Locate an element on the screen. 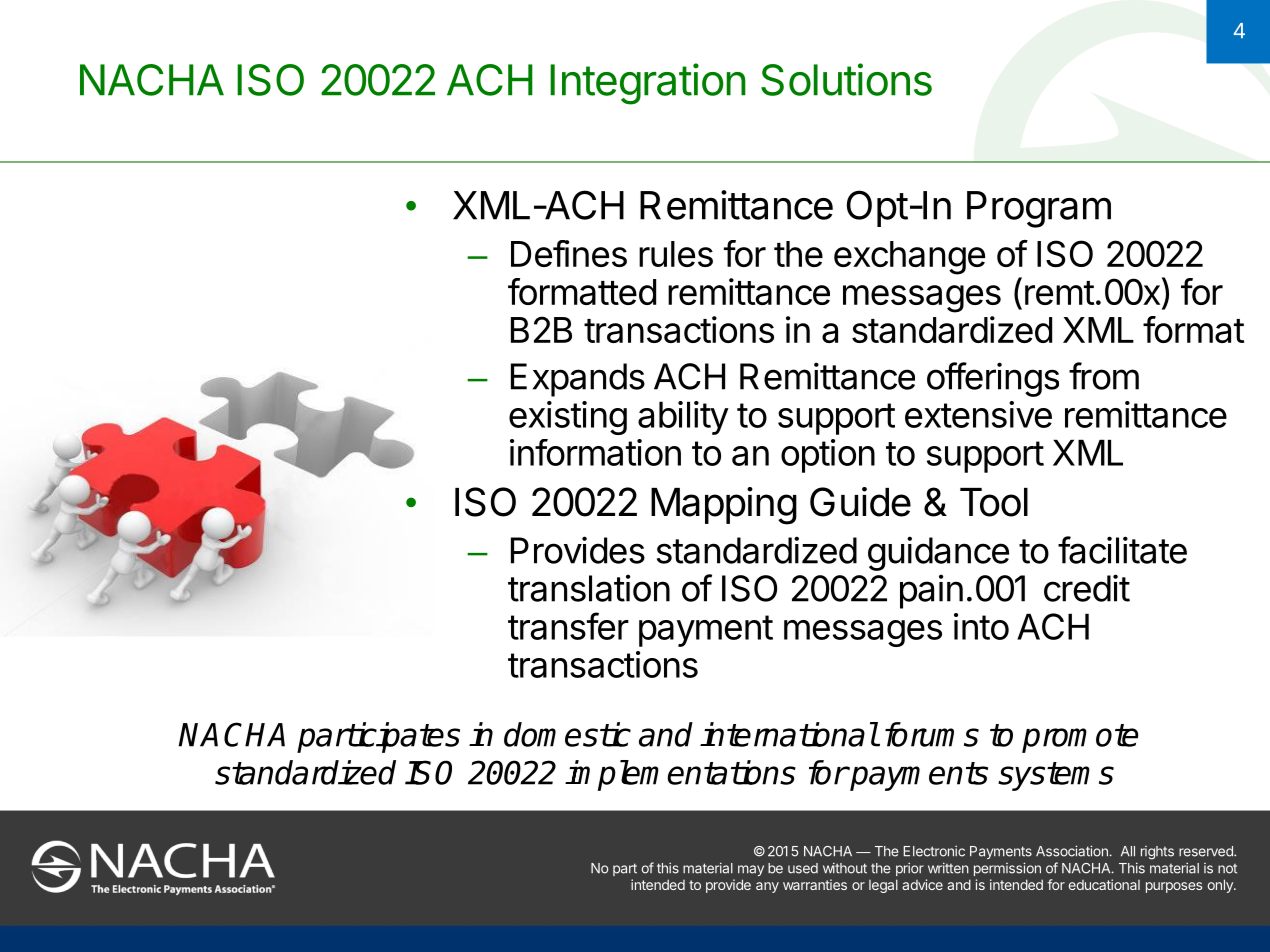 The image size is (1270, 952). extensive is located at coordinates (978, 414).
